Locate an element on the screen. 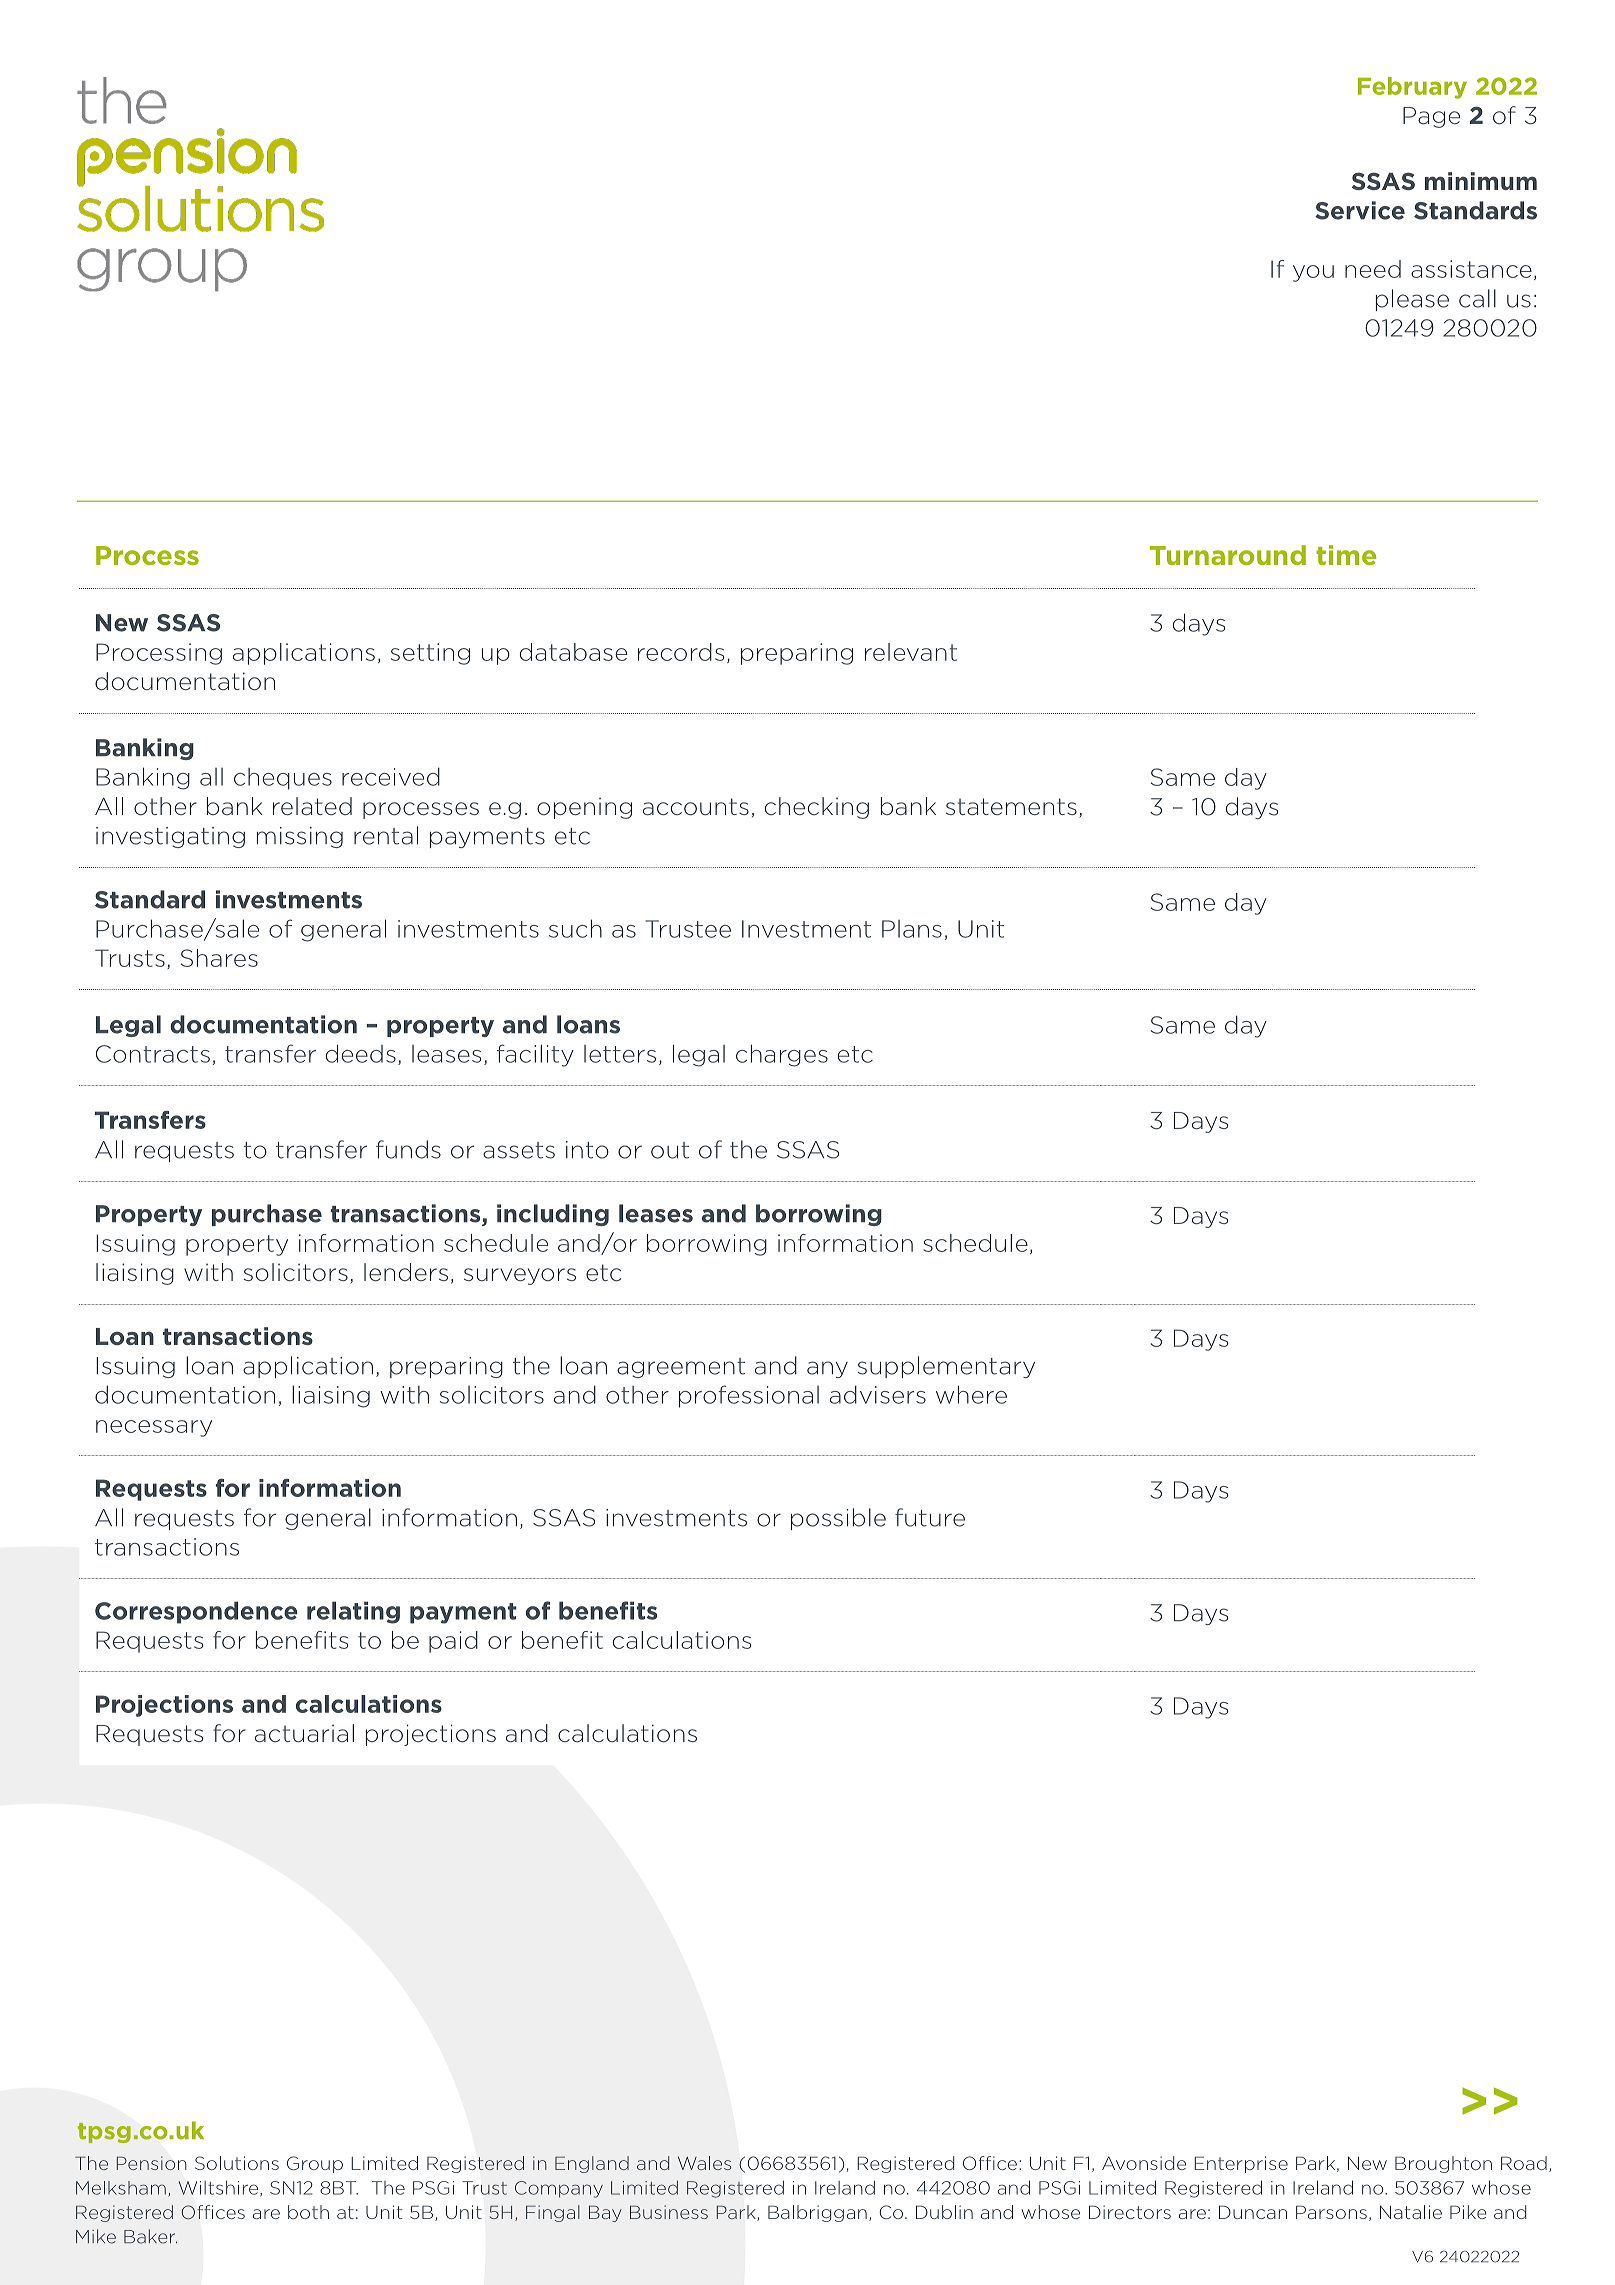 The width and height of the screenshot is (1615, 2285). checking is located at coordinates (816, 808).
